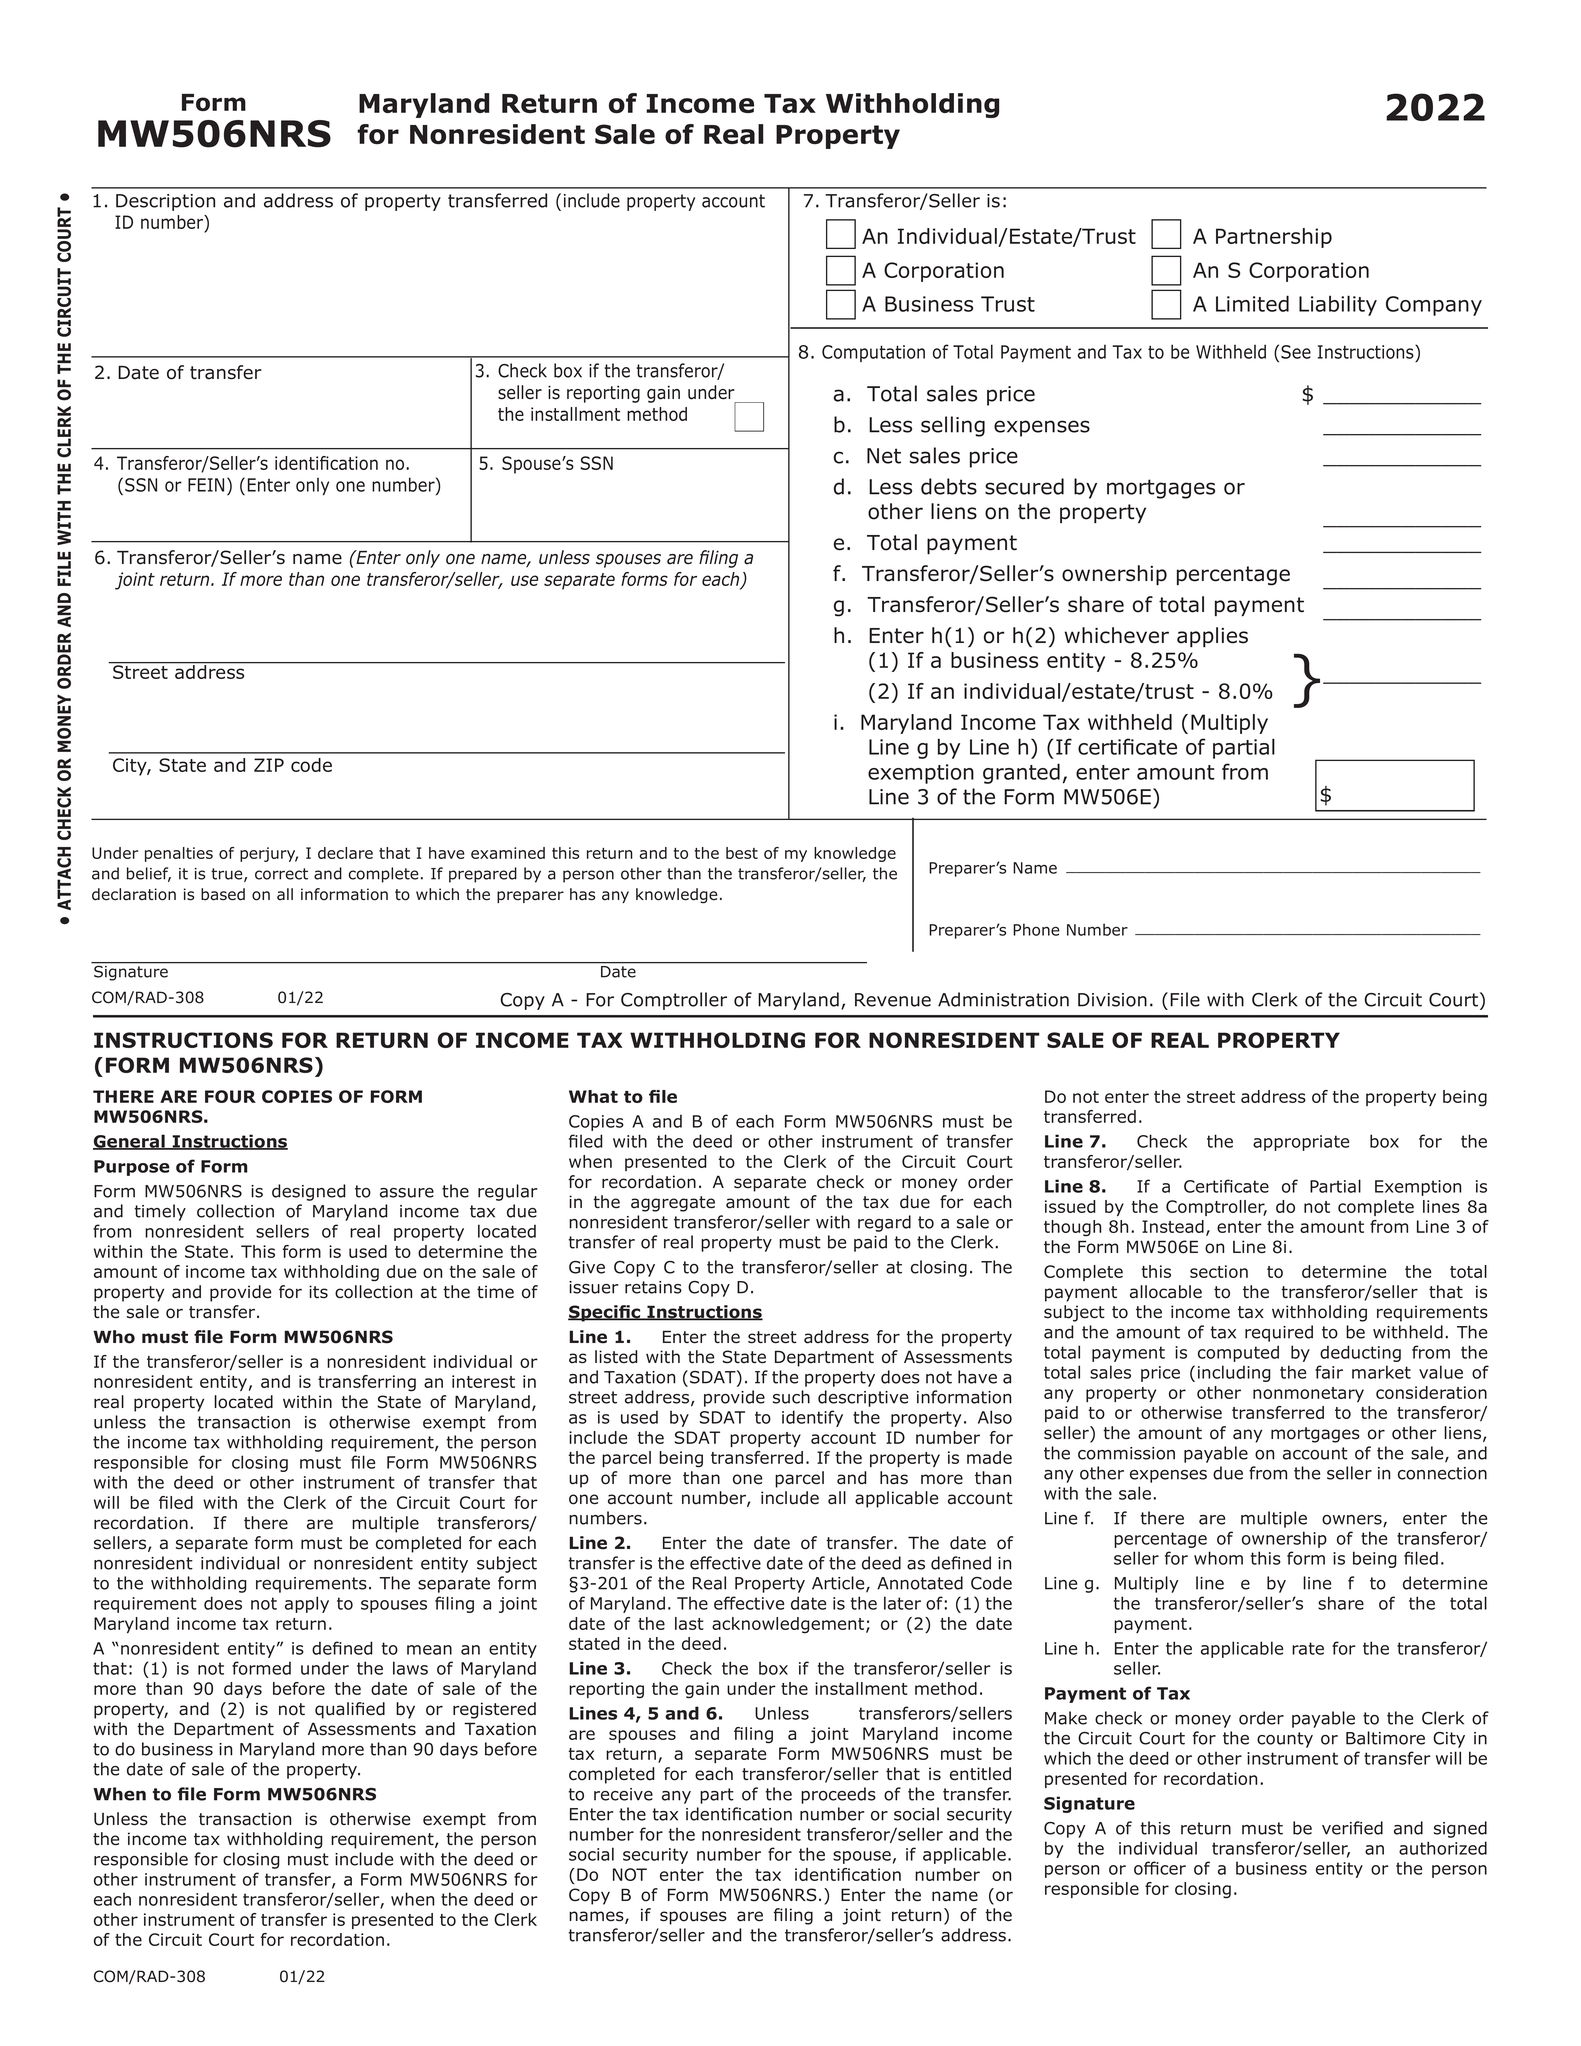  I want to click on Computation, so click(873, 353).
